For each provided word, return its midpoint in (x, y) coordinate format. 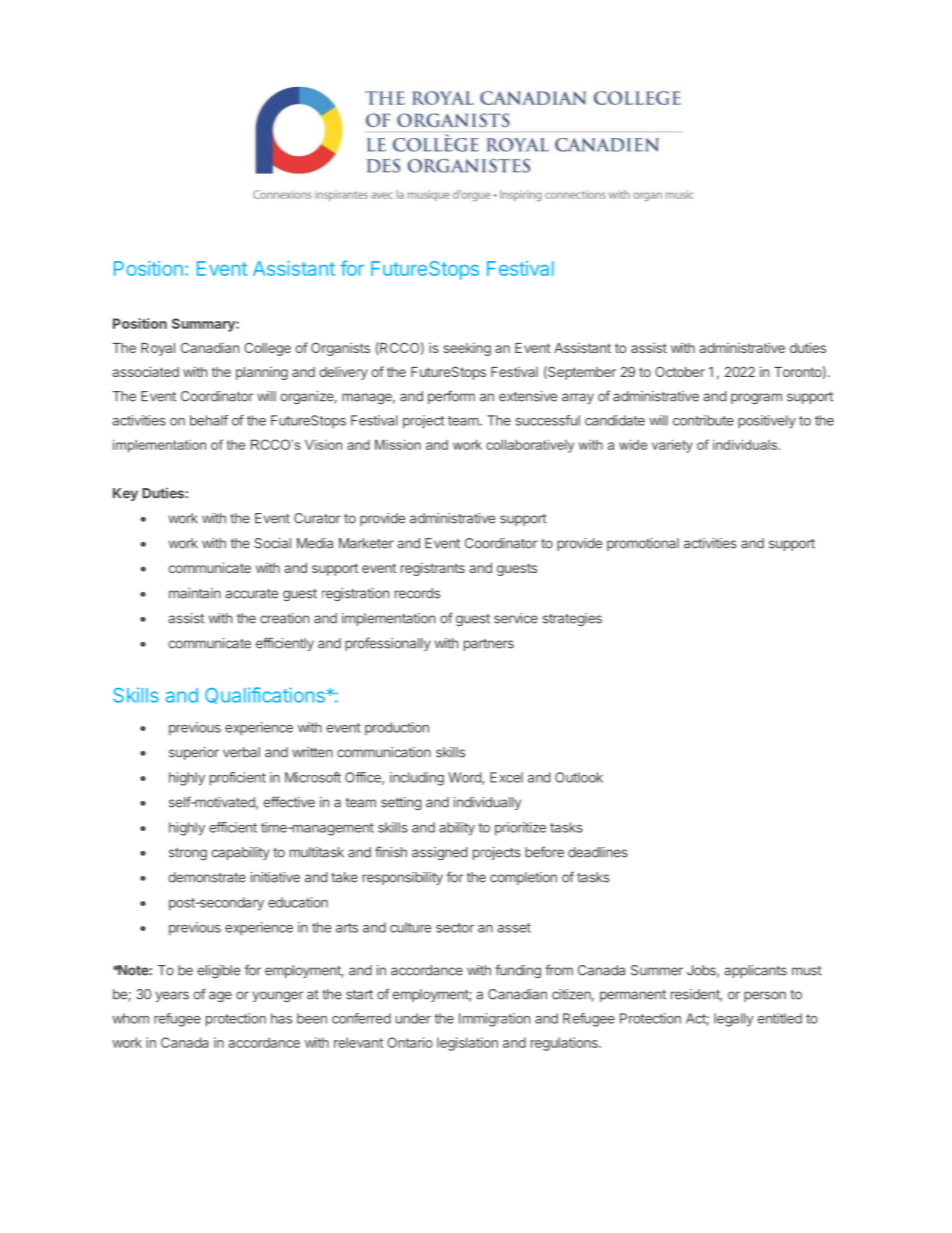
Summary (204, 325)
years (172, 996)
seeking (467, 349)
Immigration (494, 1020)
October (680, 372)
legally (733, 1020)
